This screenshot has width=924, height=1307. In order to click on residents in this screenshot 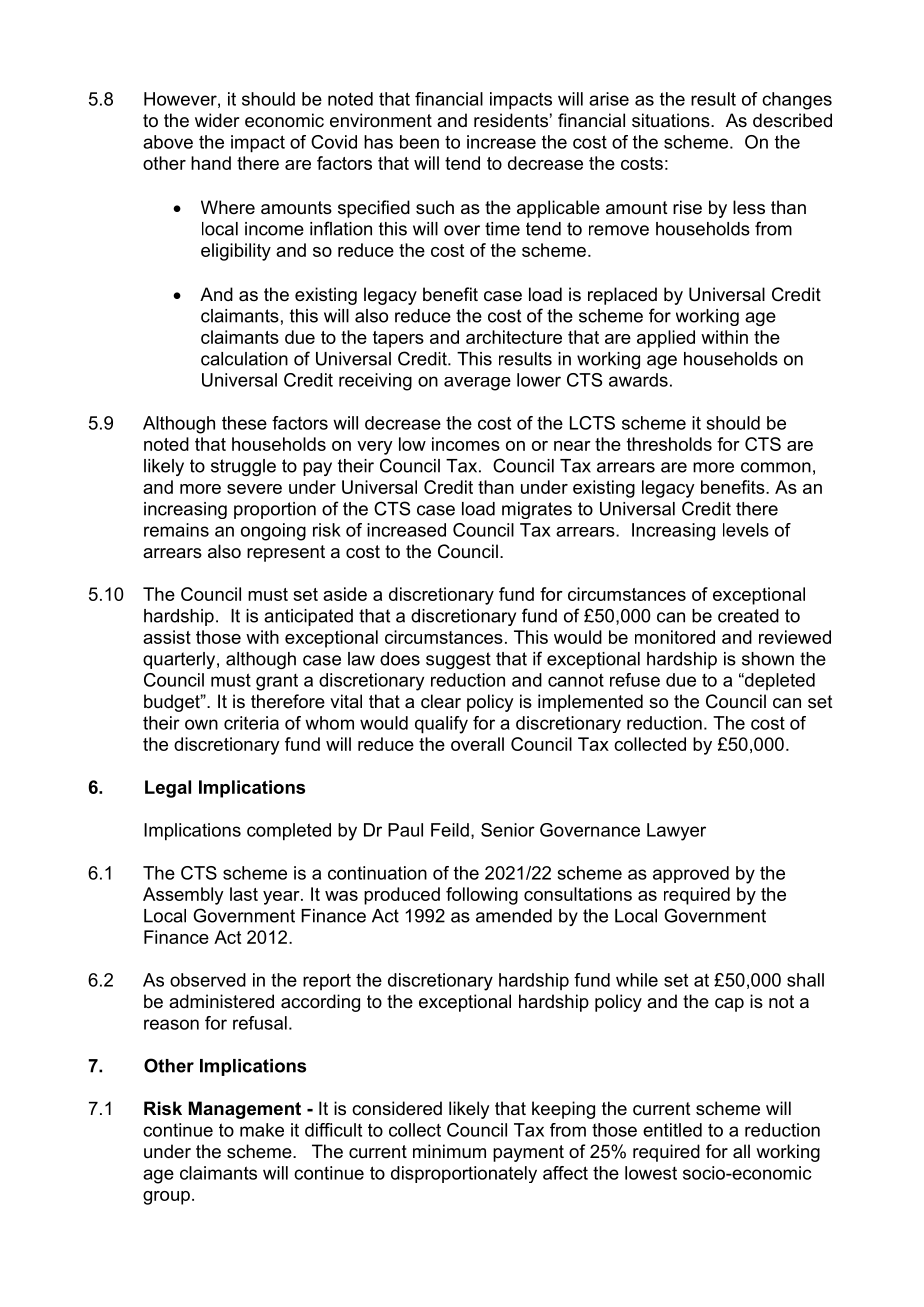, I will do `click(511, 120)`.
